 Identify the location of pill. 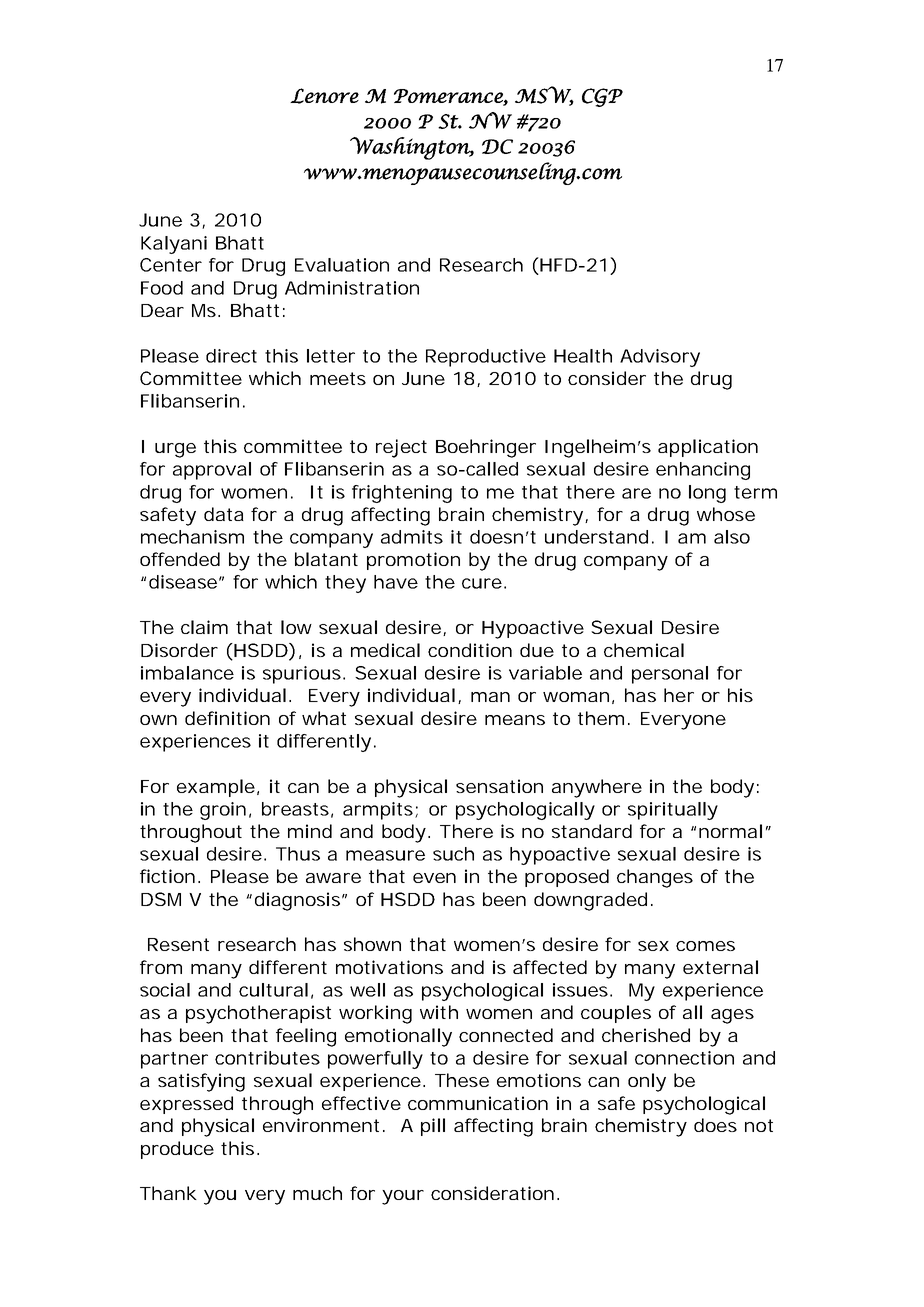
(433, 1127).
